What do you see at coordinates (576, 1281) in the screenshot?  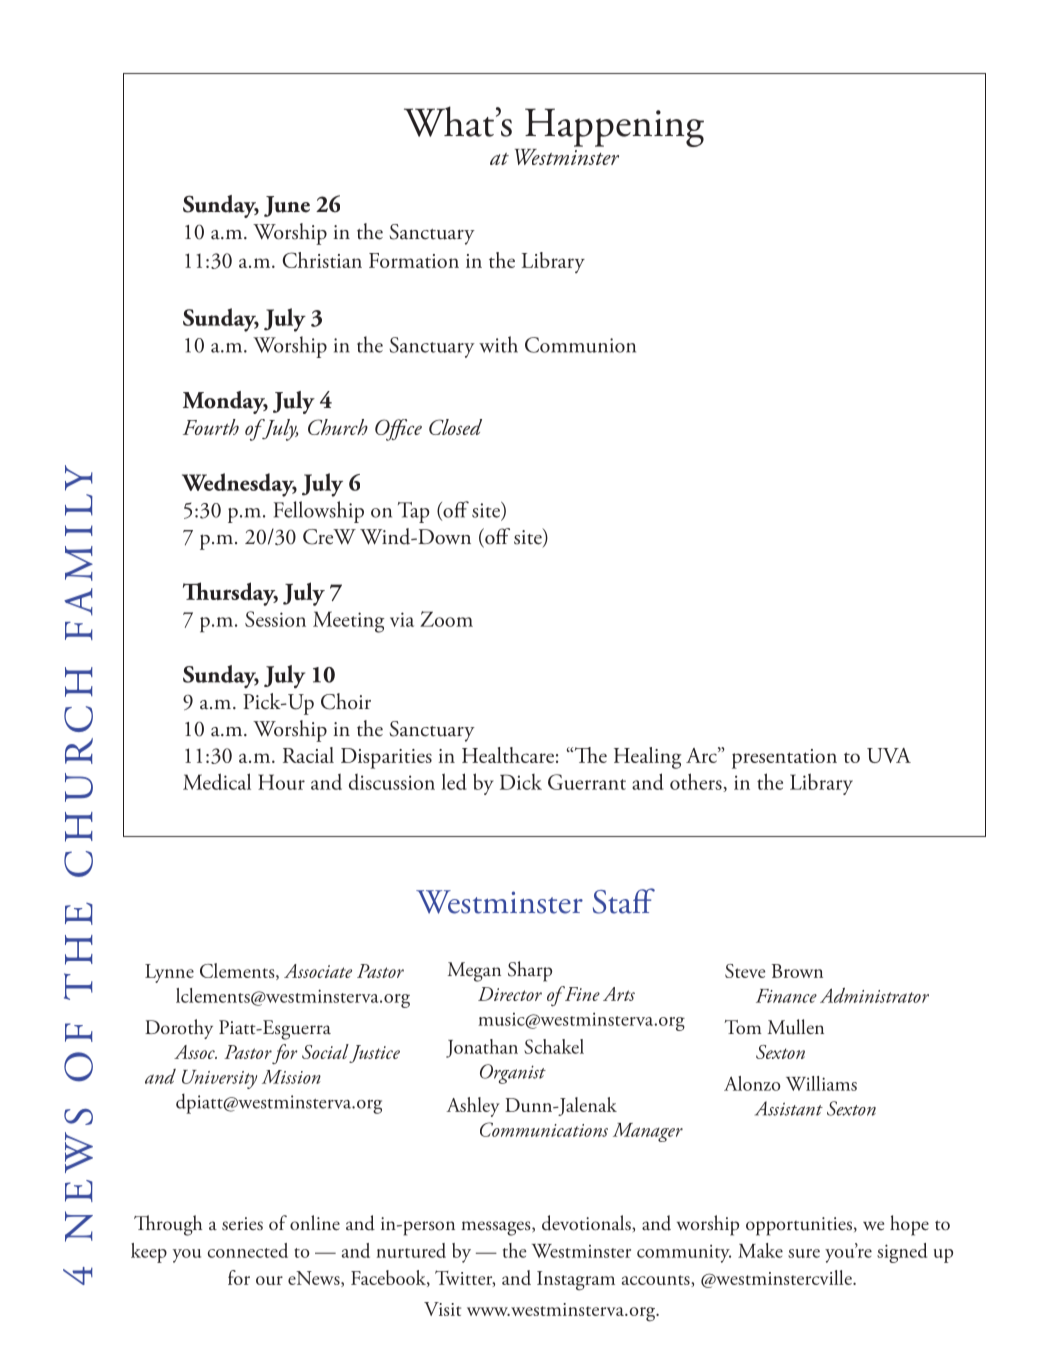 I see `Instagram` at bounding box center [576, 1281].
